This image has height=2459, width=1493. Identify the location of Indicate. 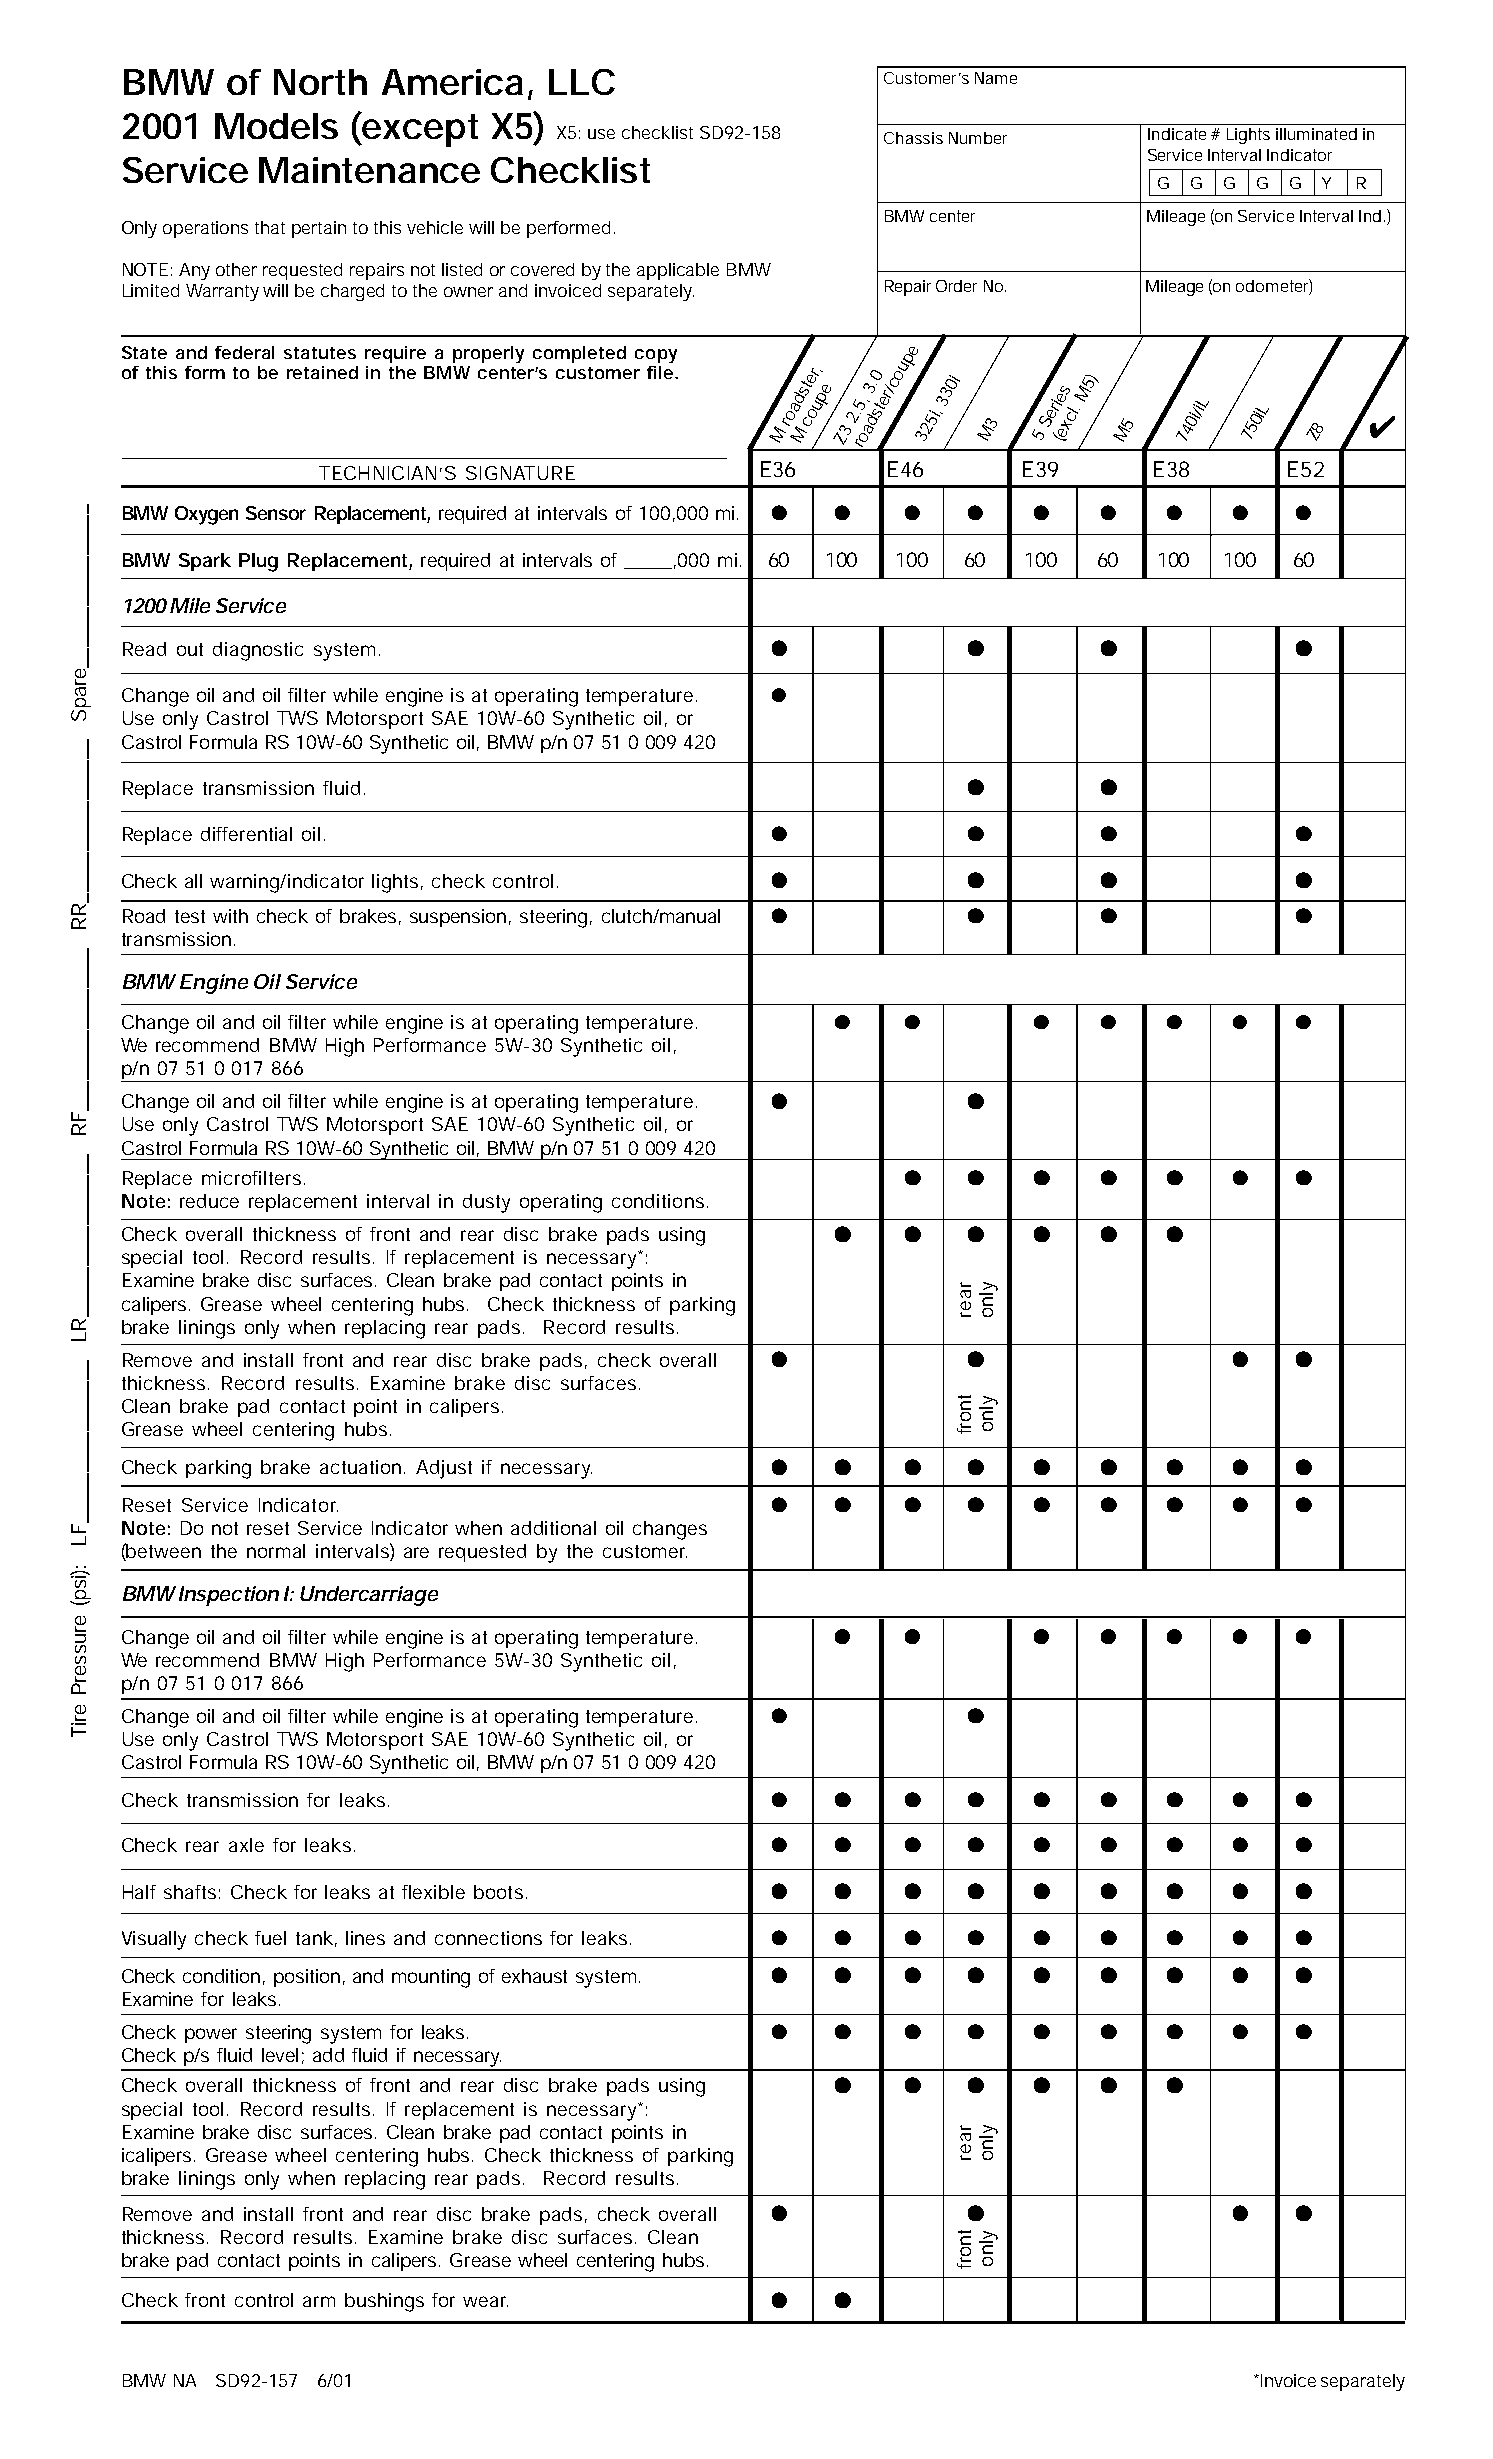
(1177, 134).
